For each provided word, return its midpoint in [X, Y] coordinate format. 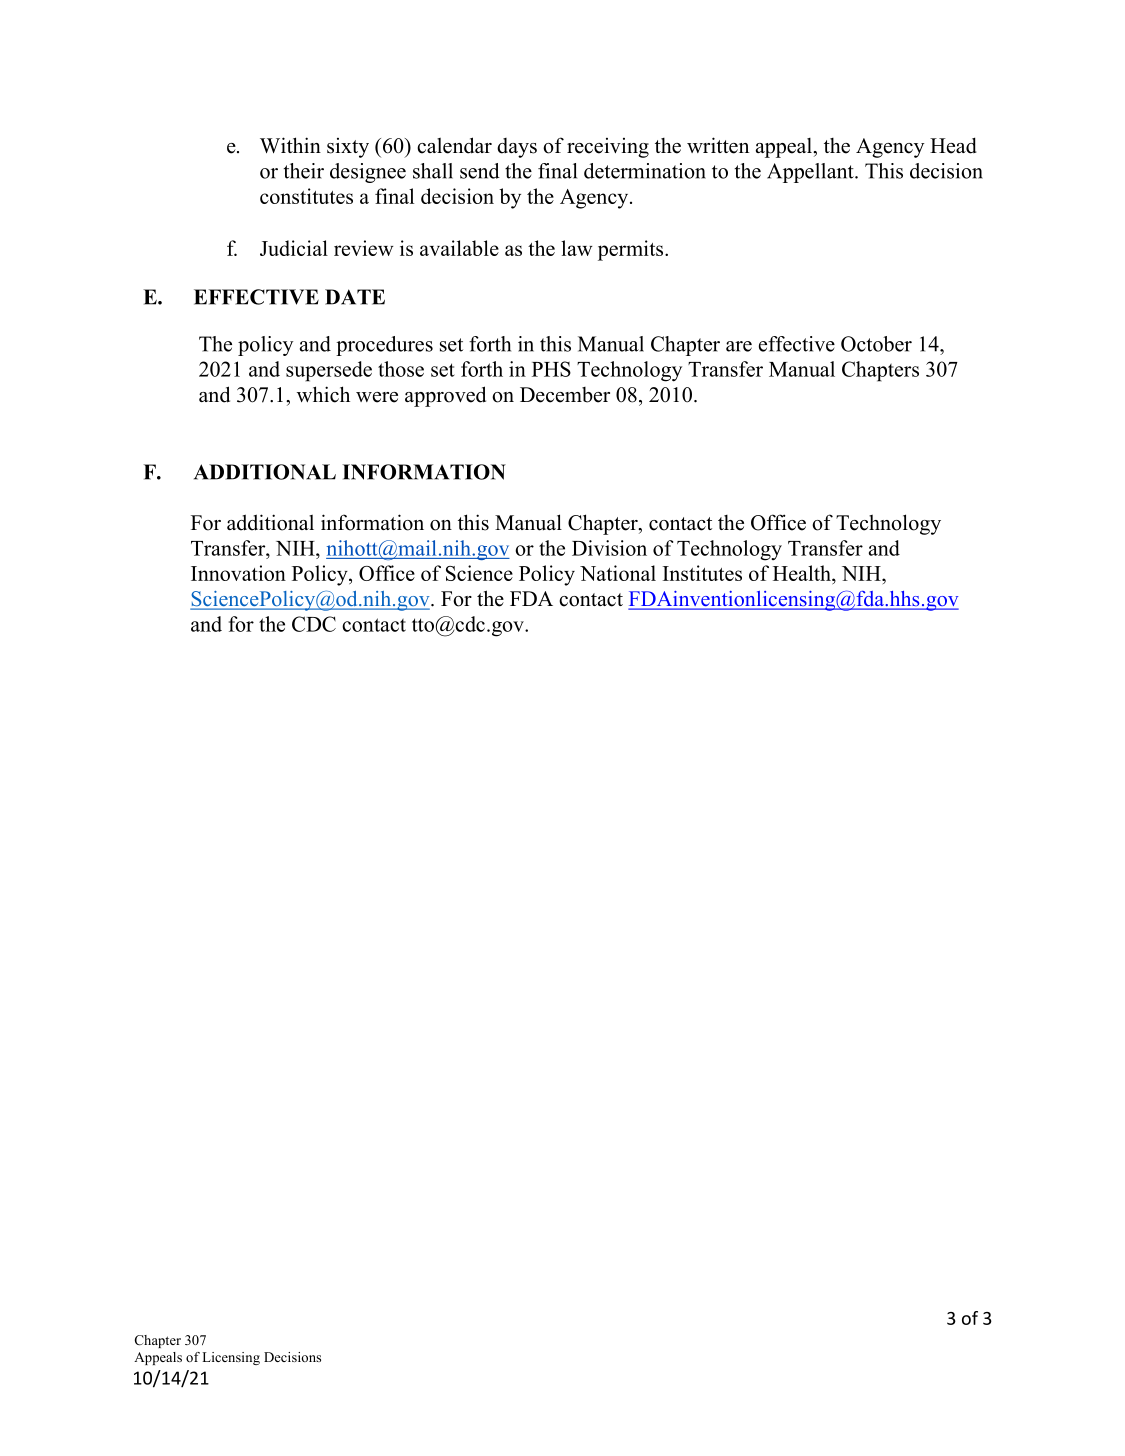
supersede [329, 371]
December [565, 395]
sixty [348, 148]
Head [953, 145]
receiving [608, 148]
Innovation [238, 573]
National [618, 573]
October [876, 344]
